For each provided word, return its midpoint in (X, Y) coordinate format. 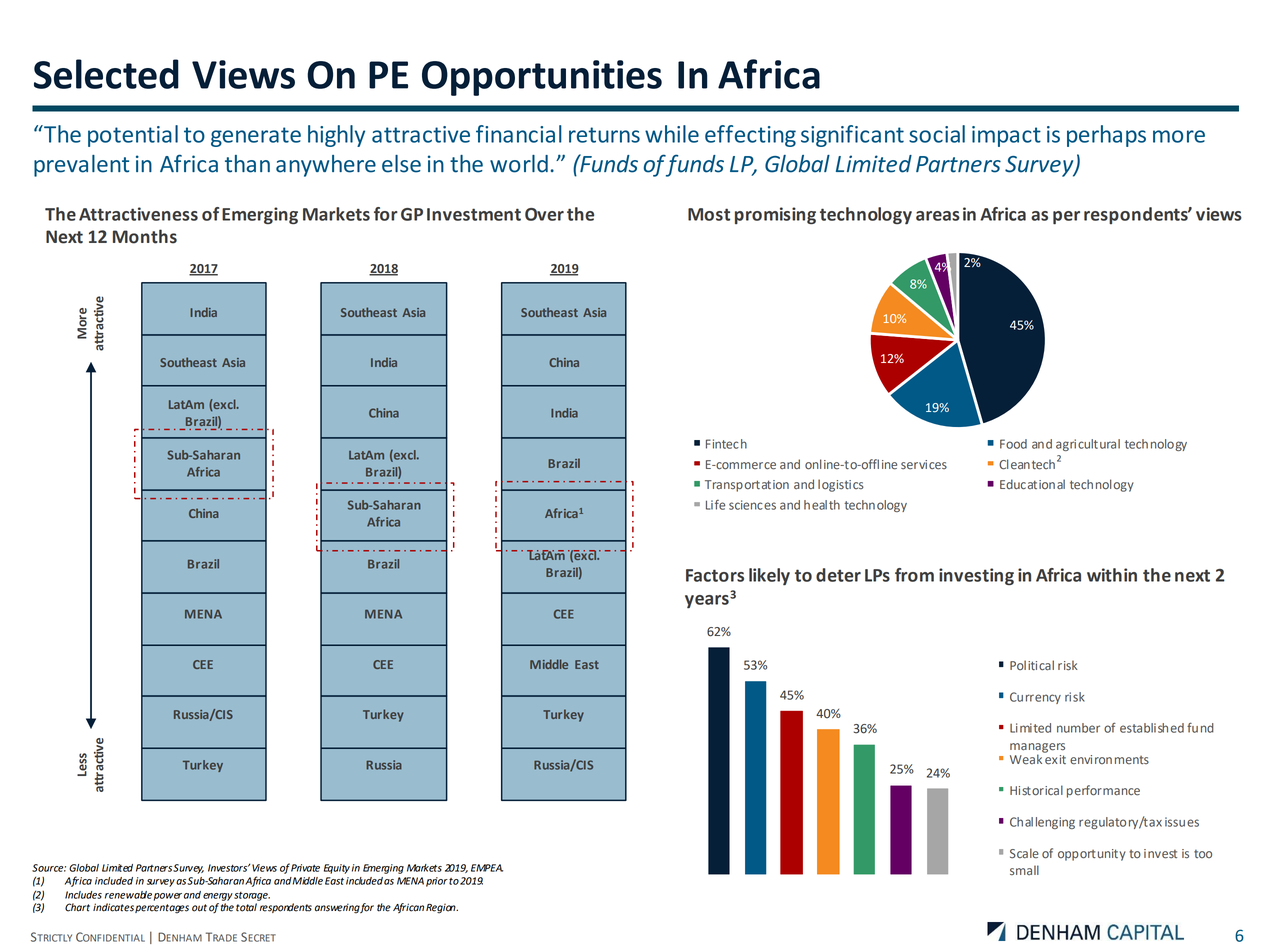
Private (305, 868)
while (672, 134)
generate (256, 137)
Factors (715, 575)
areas (938, 216)
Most (709, 214)
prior (437, 882)
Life (715, 505)
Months (145, 236)
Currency (1035, 698)
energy (218, 897)
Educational (1032, 484)
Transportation (747, 486)
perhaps (1106, 136)
